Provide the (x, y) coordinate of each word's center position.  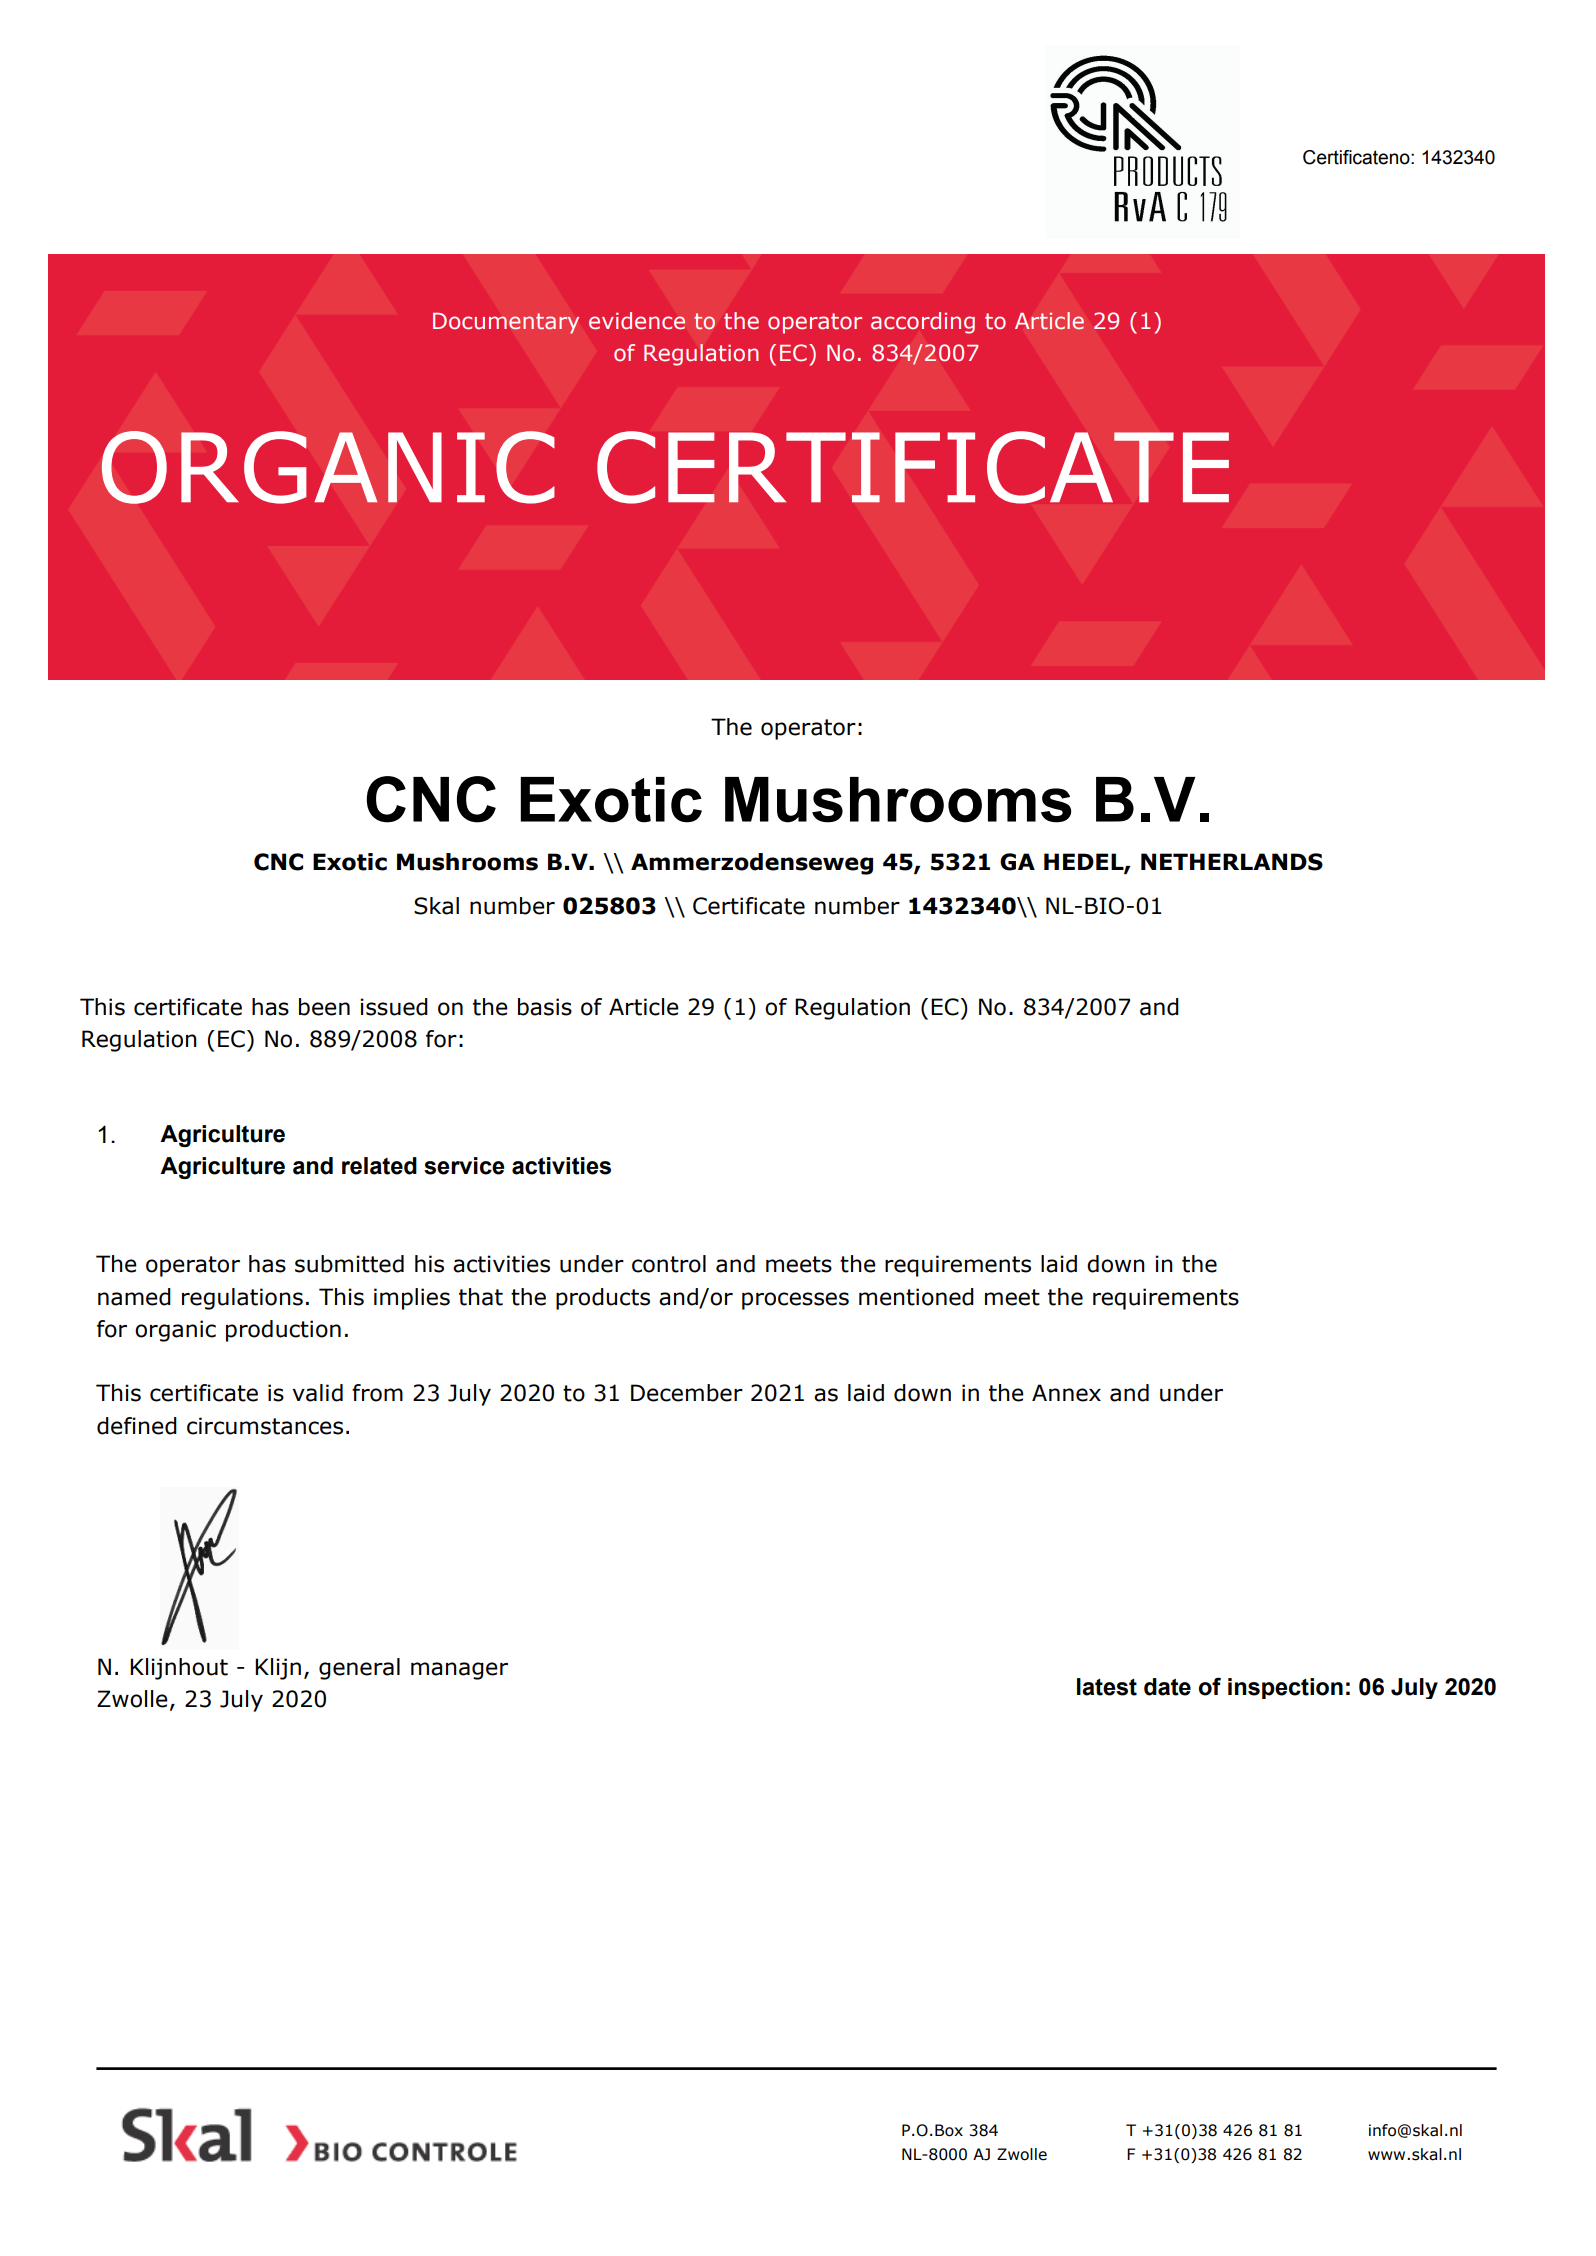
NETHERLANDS (1232, 862)
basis (545, 1007)
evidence (637, 321)
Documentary (506, 323)
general (359, 1669)
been (324, 1007)
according (923, 323)
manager (459, 1671)
